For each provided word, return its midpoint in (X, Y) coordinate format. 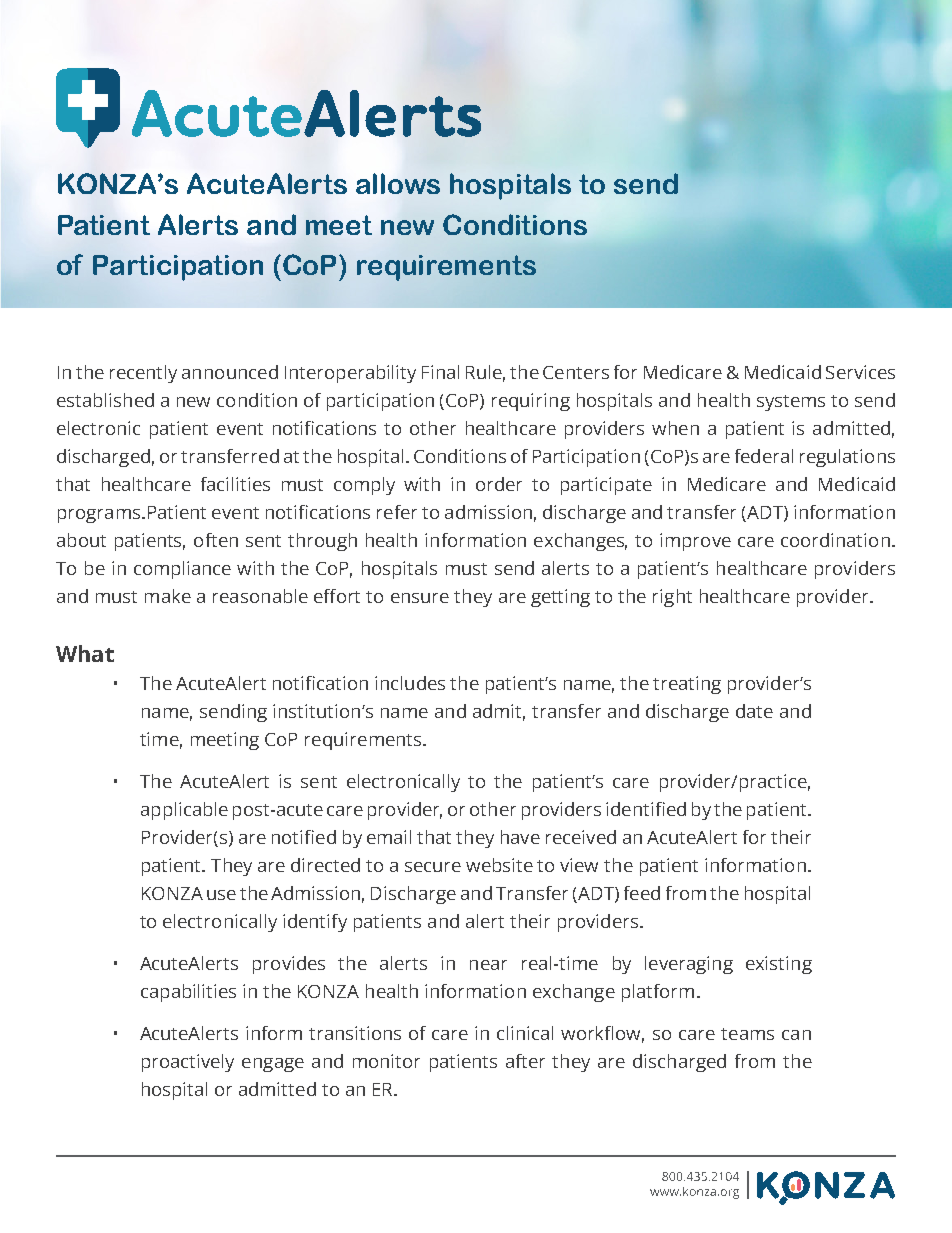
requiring (531, 402)
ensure (420, 598)
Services (860, 372)
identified (646, 809)
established (105, 400)
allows (398, 183)
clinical (525, 1033)
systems (791, 403)
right (672, 598)
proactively (188, 1063)
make (168, 596)
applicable (184, 811)
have (520, 837)
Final (440, 372)
